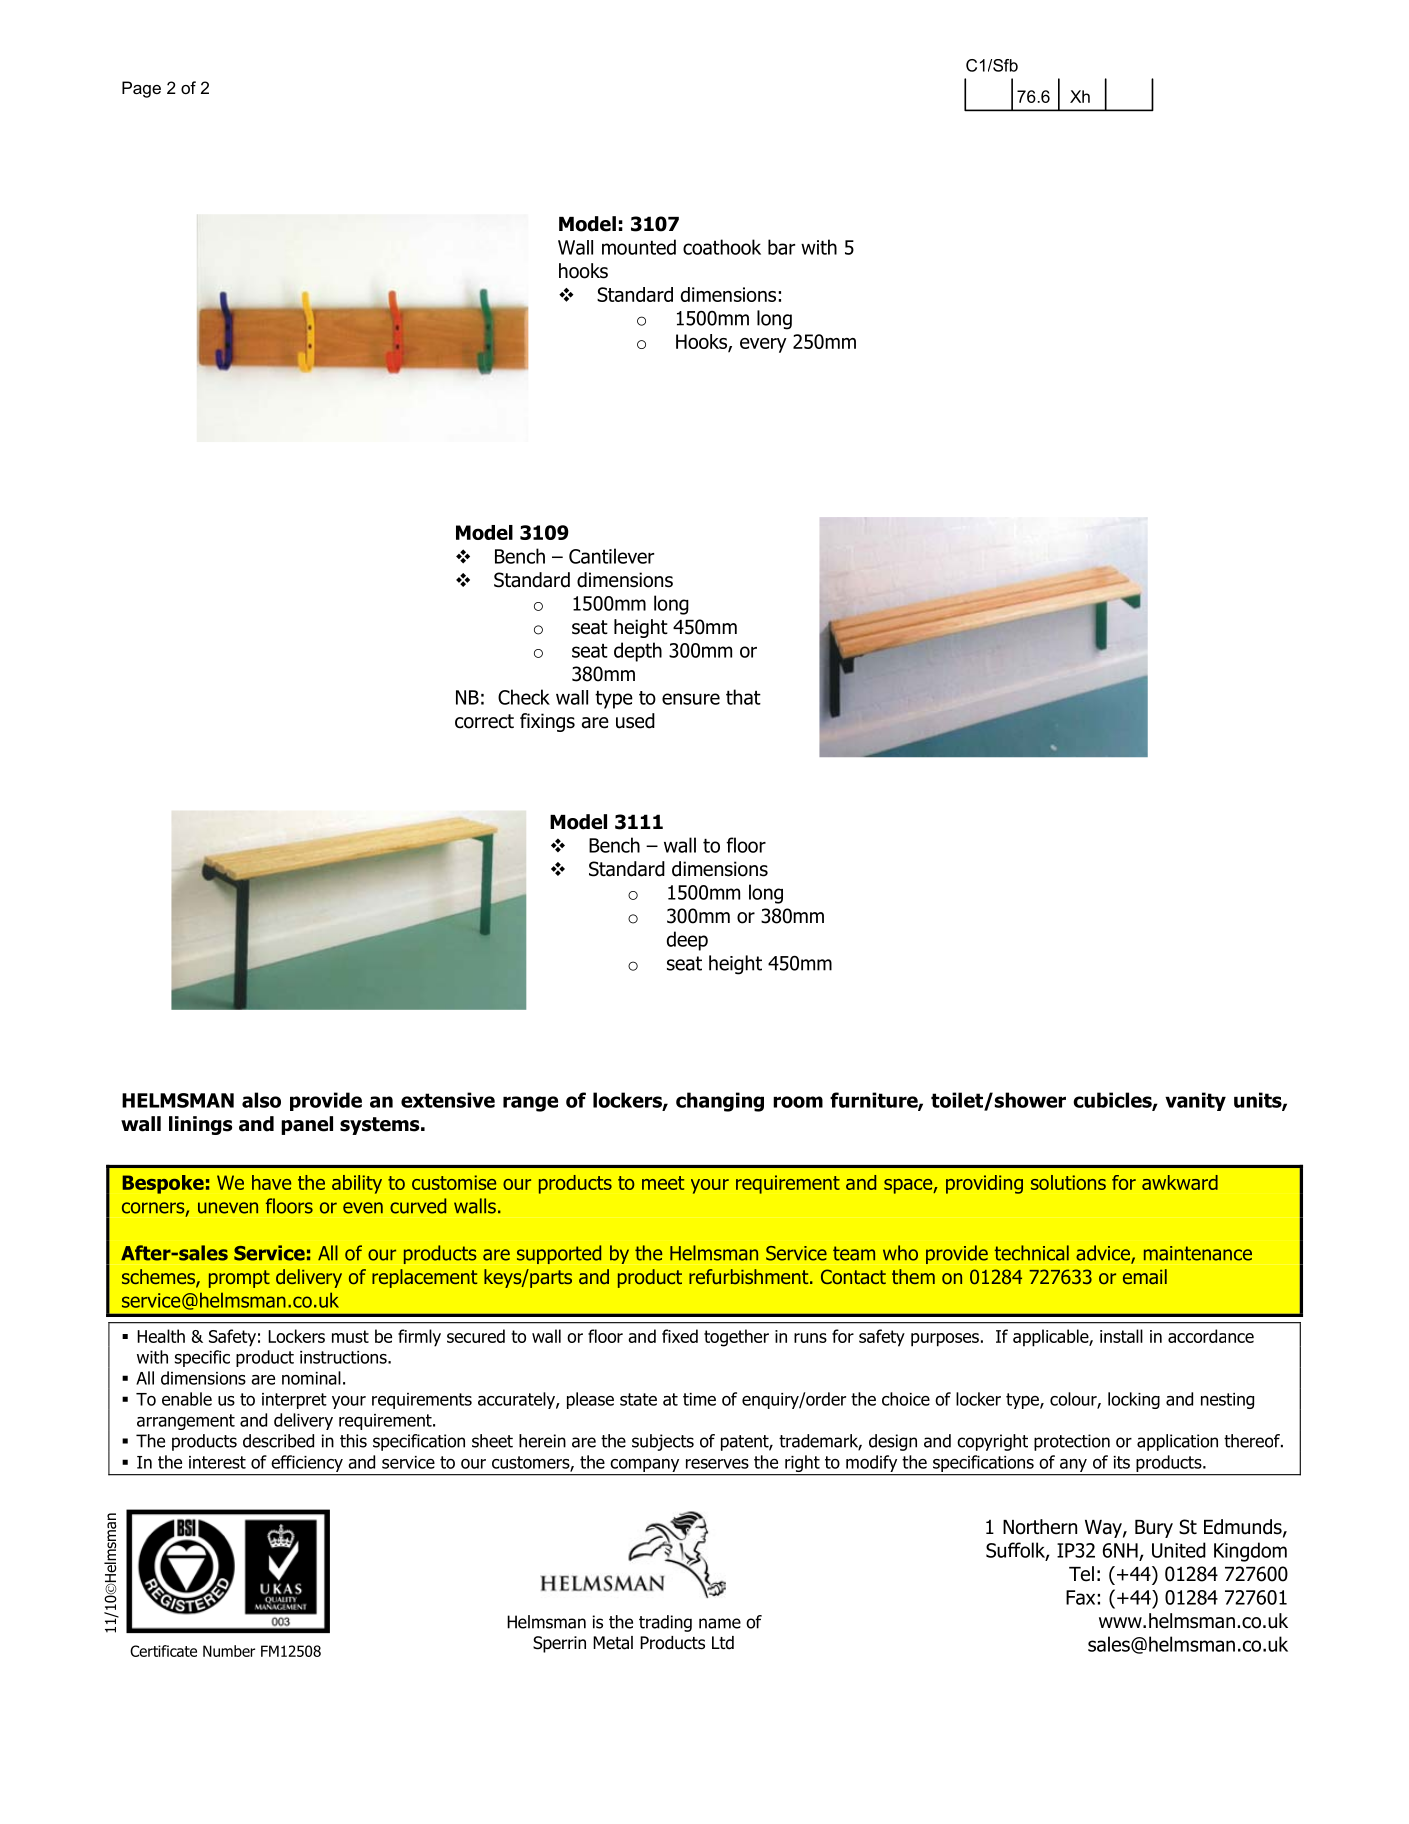 The width and height of the page is (1409, 1824). I want to click on vanity, so click(1195, 1101).
